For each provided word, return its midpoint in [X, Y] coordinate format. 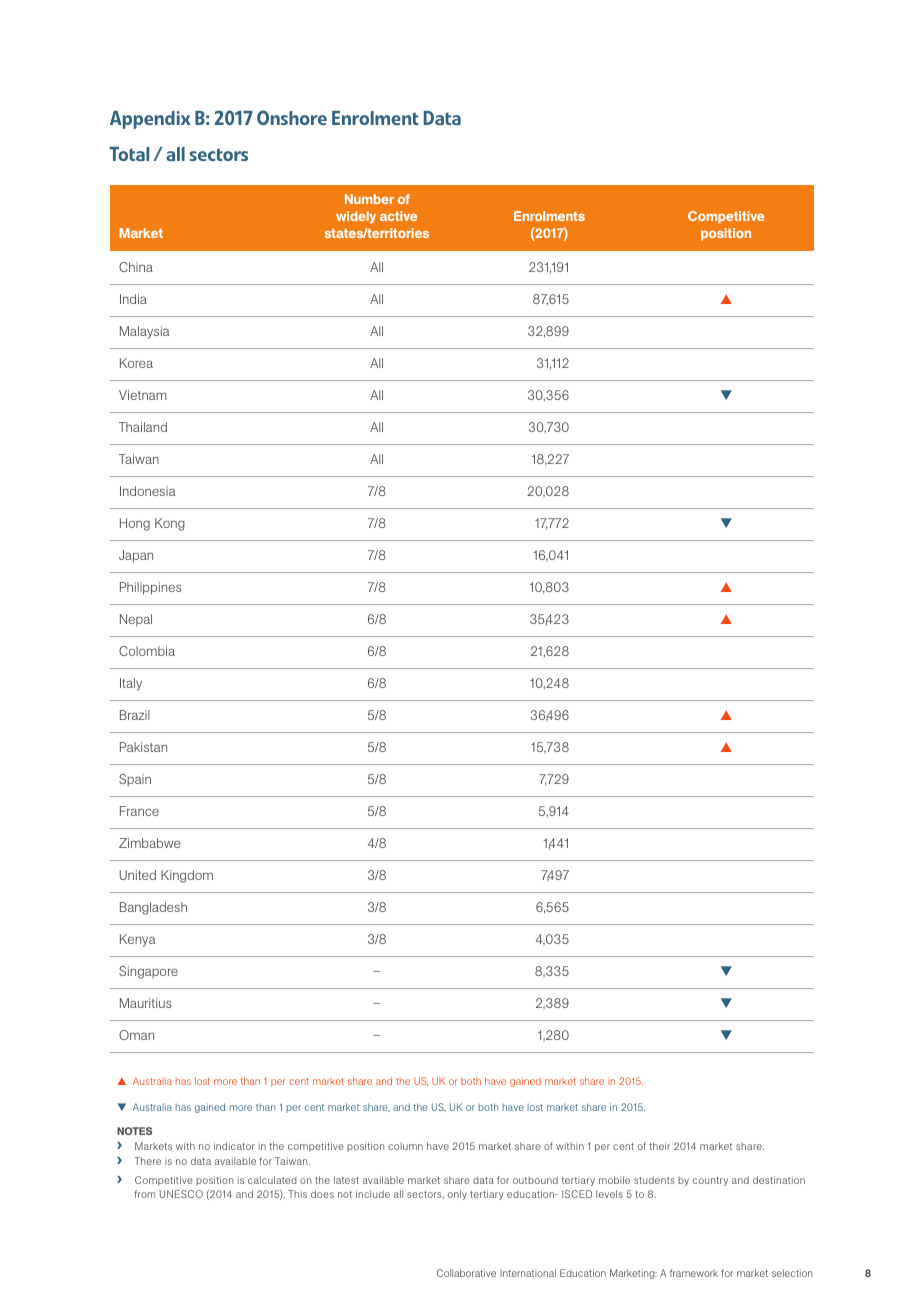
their [659, 1146]
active [398, 216]
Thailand [143, 427]
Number [369, 199]
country [710, 1181]
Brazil [135, 715]
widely [356, 217]
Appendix [150, 120]
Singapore [148, 972]
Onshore [292, 117]
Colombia [147, 651]
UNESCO [181, 1194]
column [405, 1146]
